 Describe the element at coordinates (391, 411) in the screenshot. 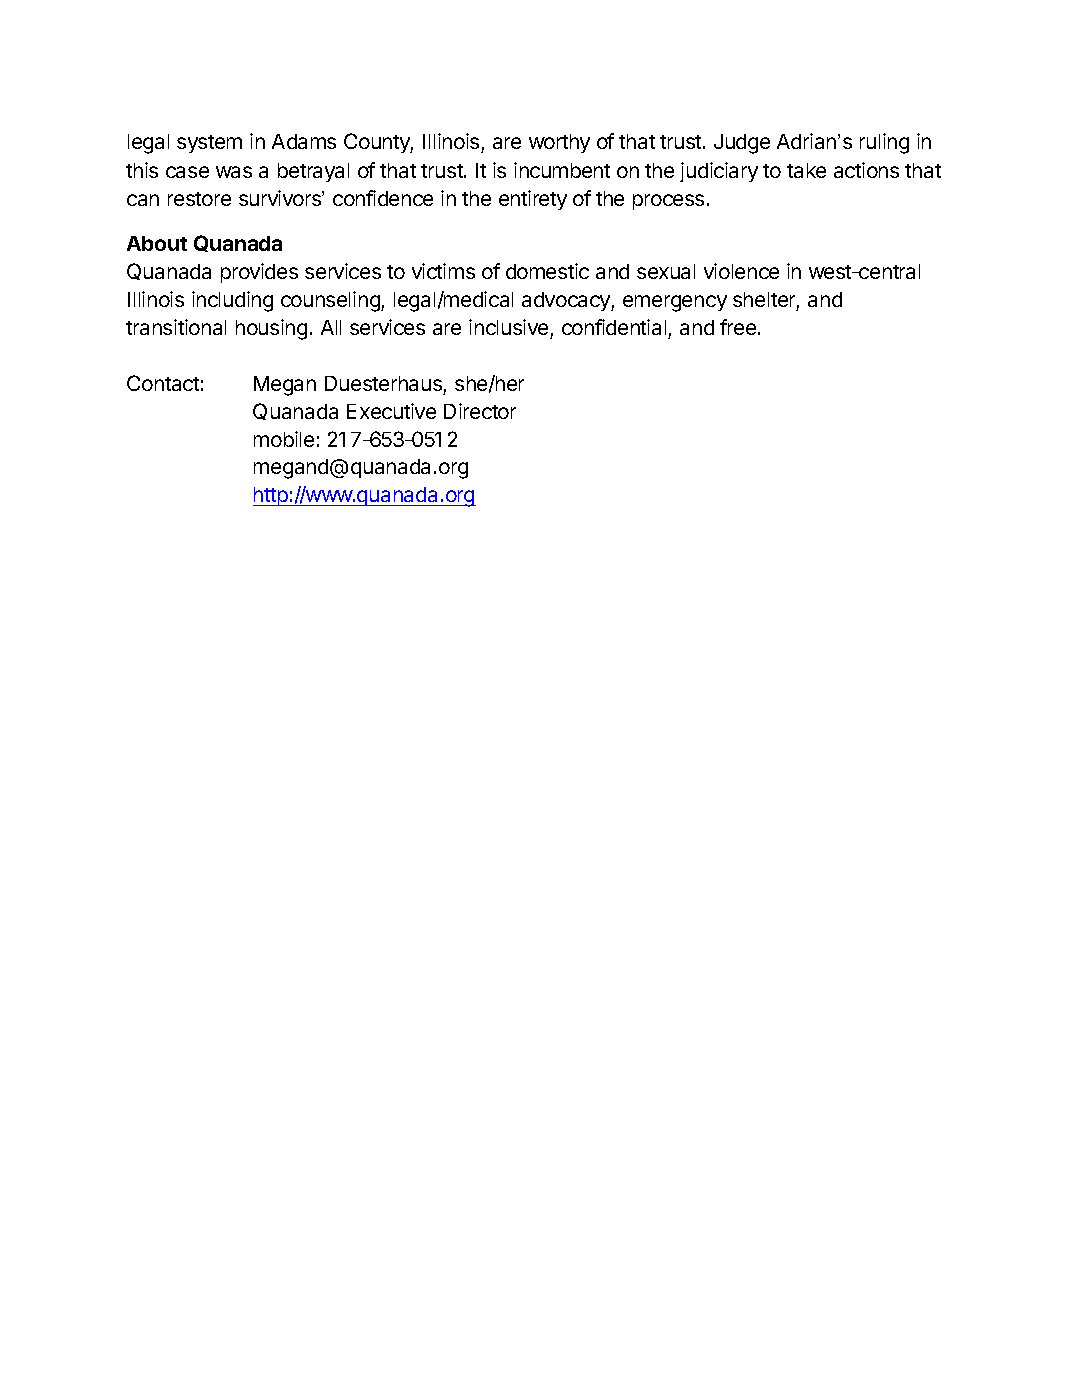

I see `Executive` at that location.
